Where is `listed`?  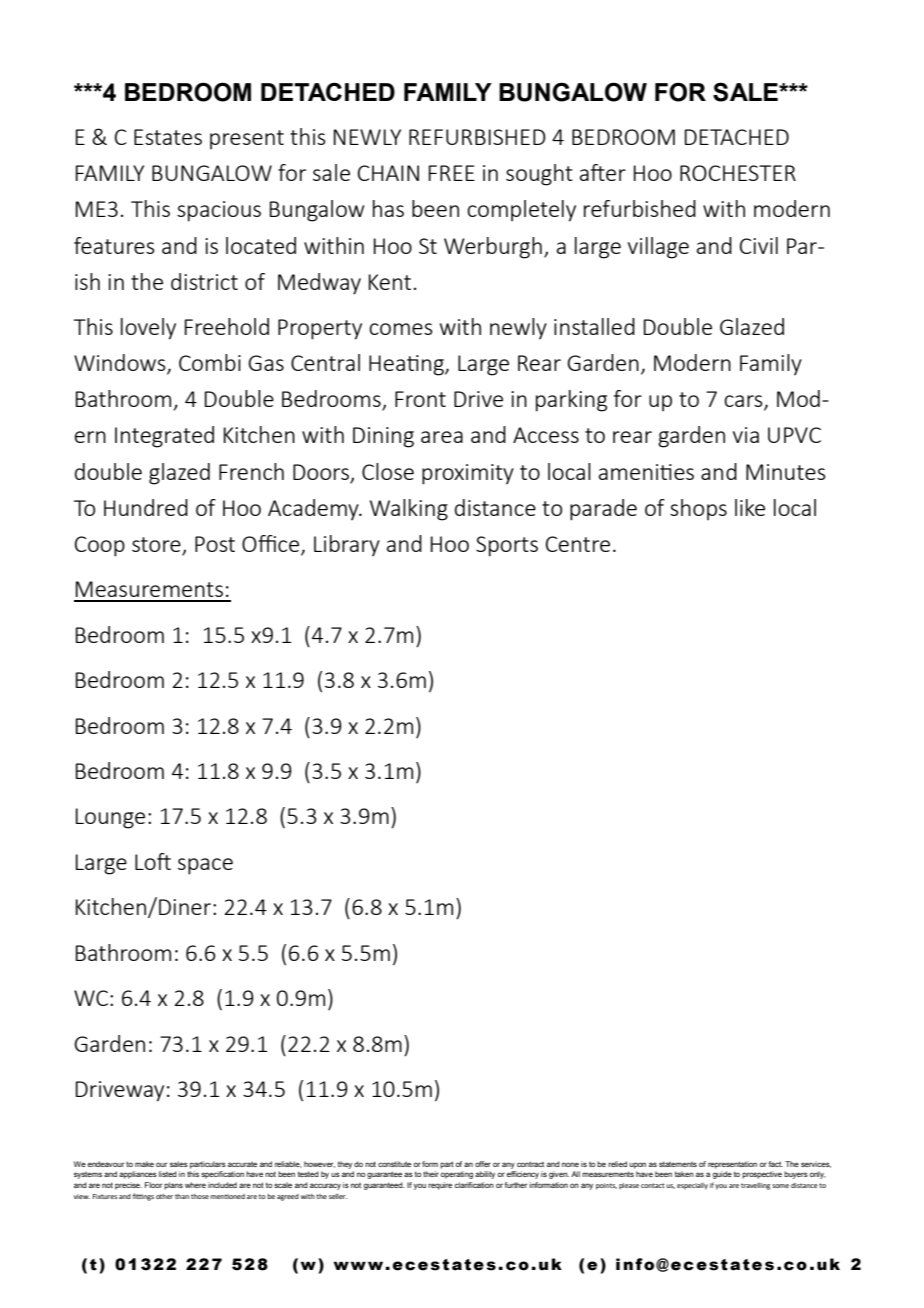
listed is located at coordinates (168, 1174).
